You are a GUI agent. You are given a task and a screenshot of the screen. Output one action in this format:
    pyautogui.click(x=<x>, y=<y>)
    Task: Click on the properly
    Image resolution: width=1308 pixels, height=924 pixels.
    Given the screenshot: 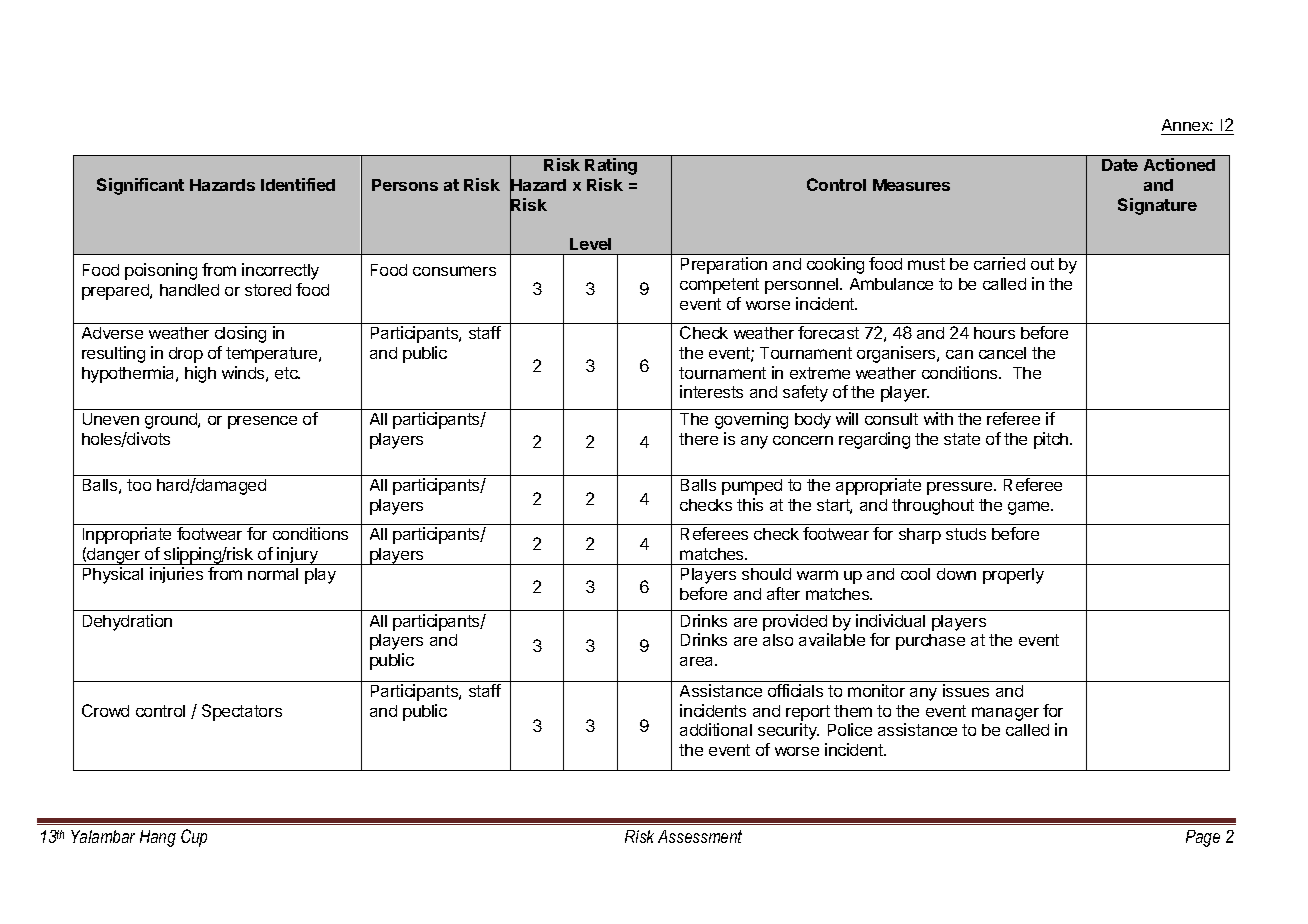 What is the action you would take?
    pyautogui.click(x=1013, y=576)
